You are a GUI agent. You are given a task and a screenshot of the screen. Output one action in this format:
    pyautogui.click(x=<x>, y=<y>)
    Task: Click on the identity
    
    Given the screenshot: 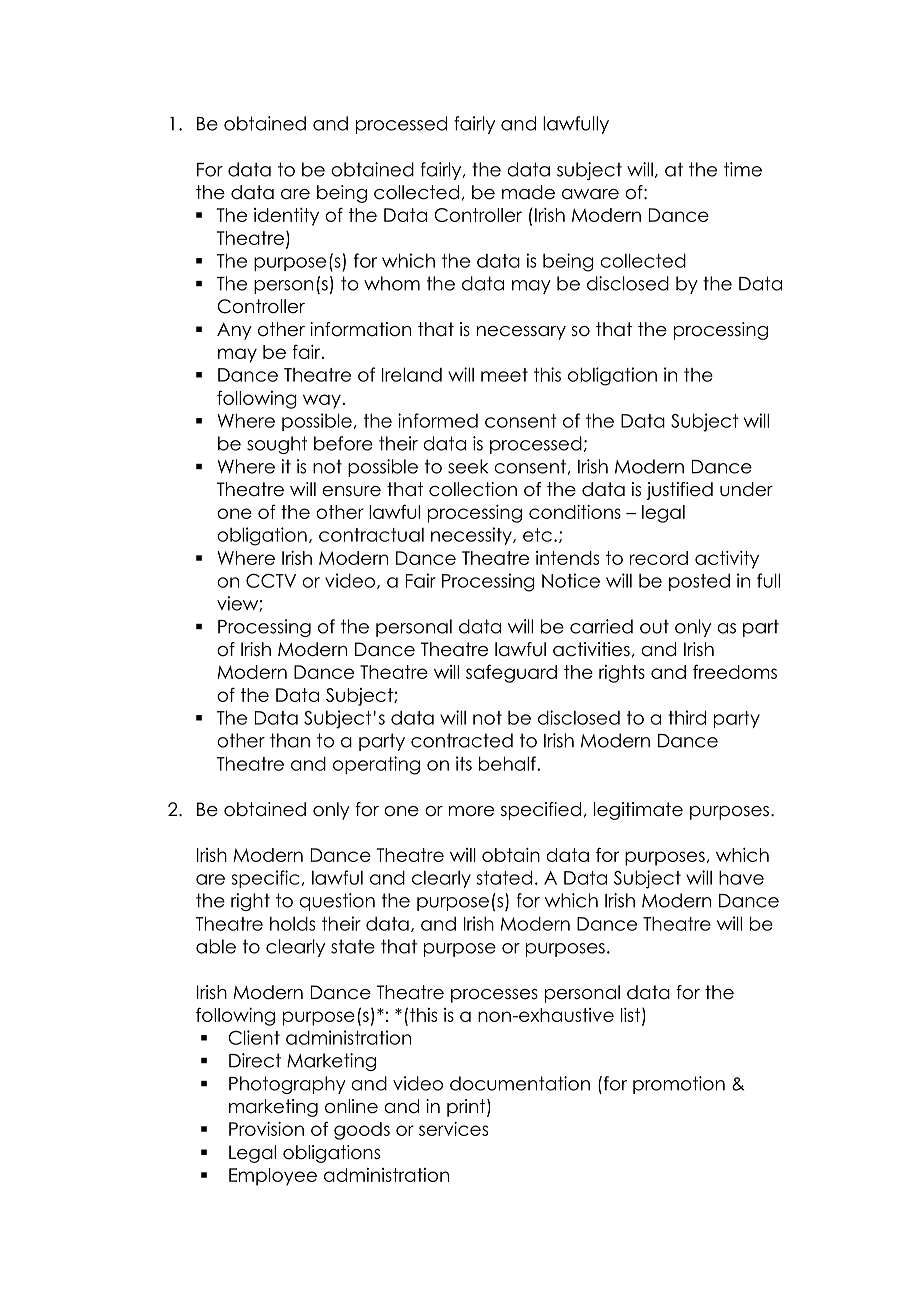 What is the action you would take?
    pyautogui.click(x=286, y=217)
